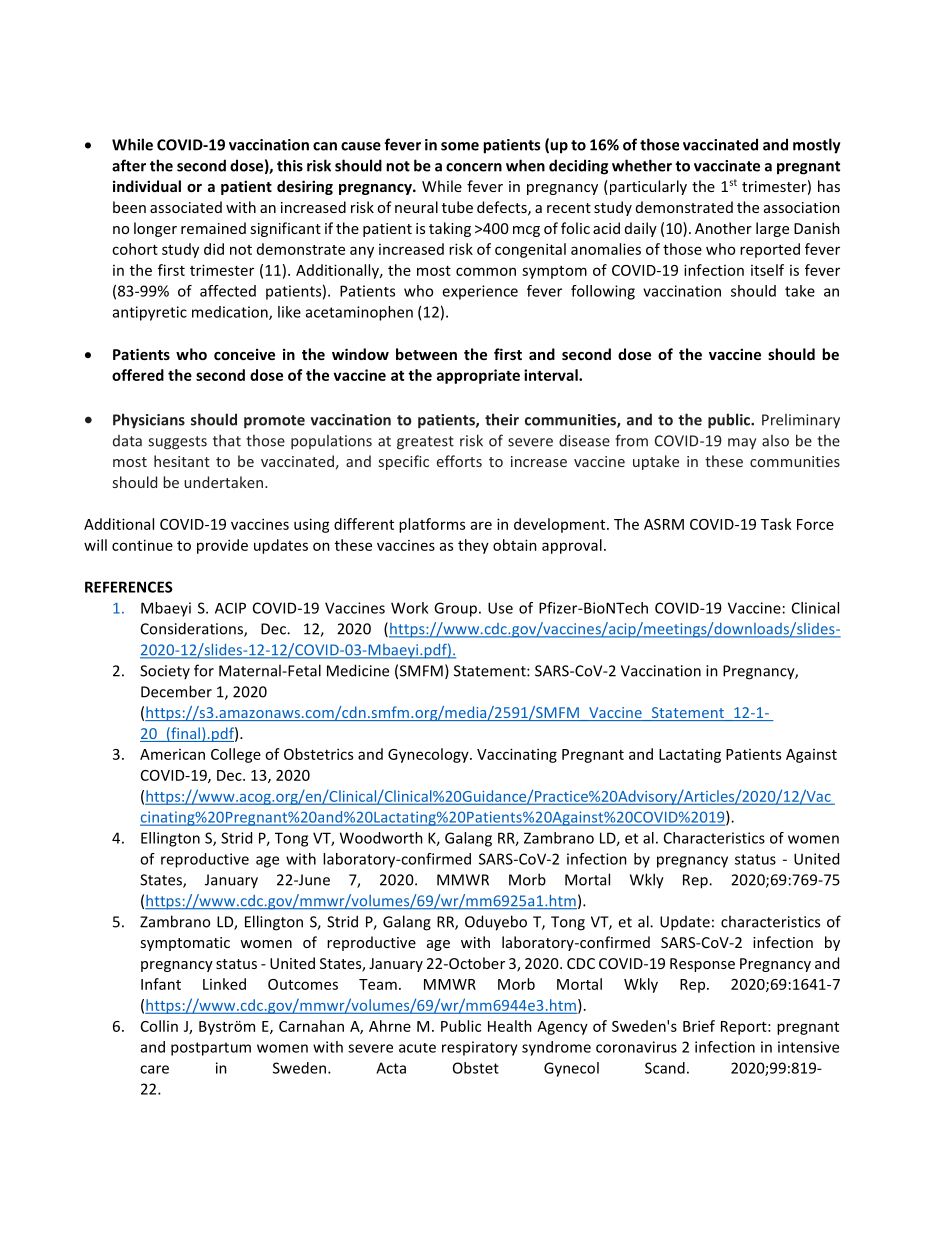 This document has width=952, height=1233. I want to click on Task, so click(776, 524).
